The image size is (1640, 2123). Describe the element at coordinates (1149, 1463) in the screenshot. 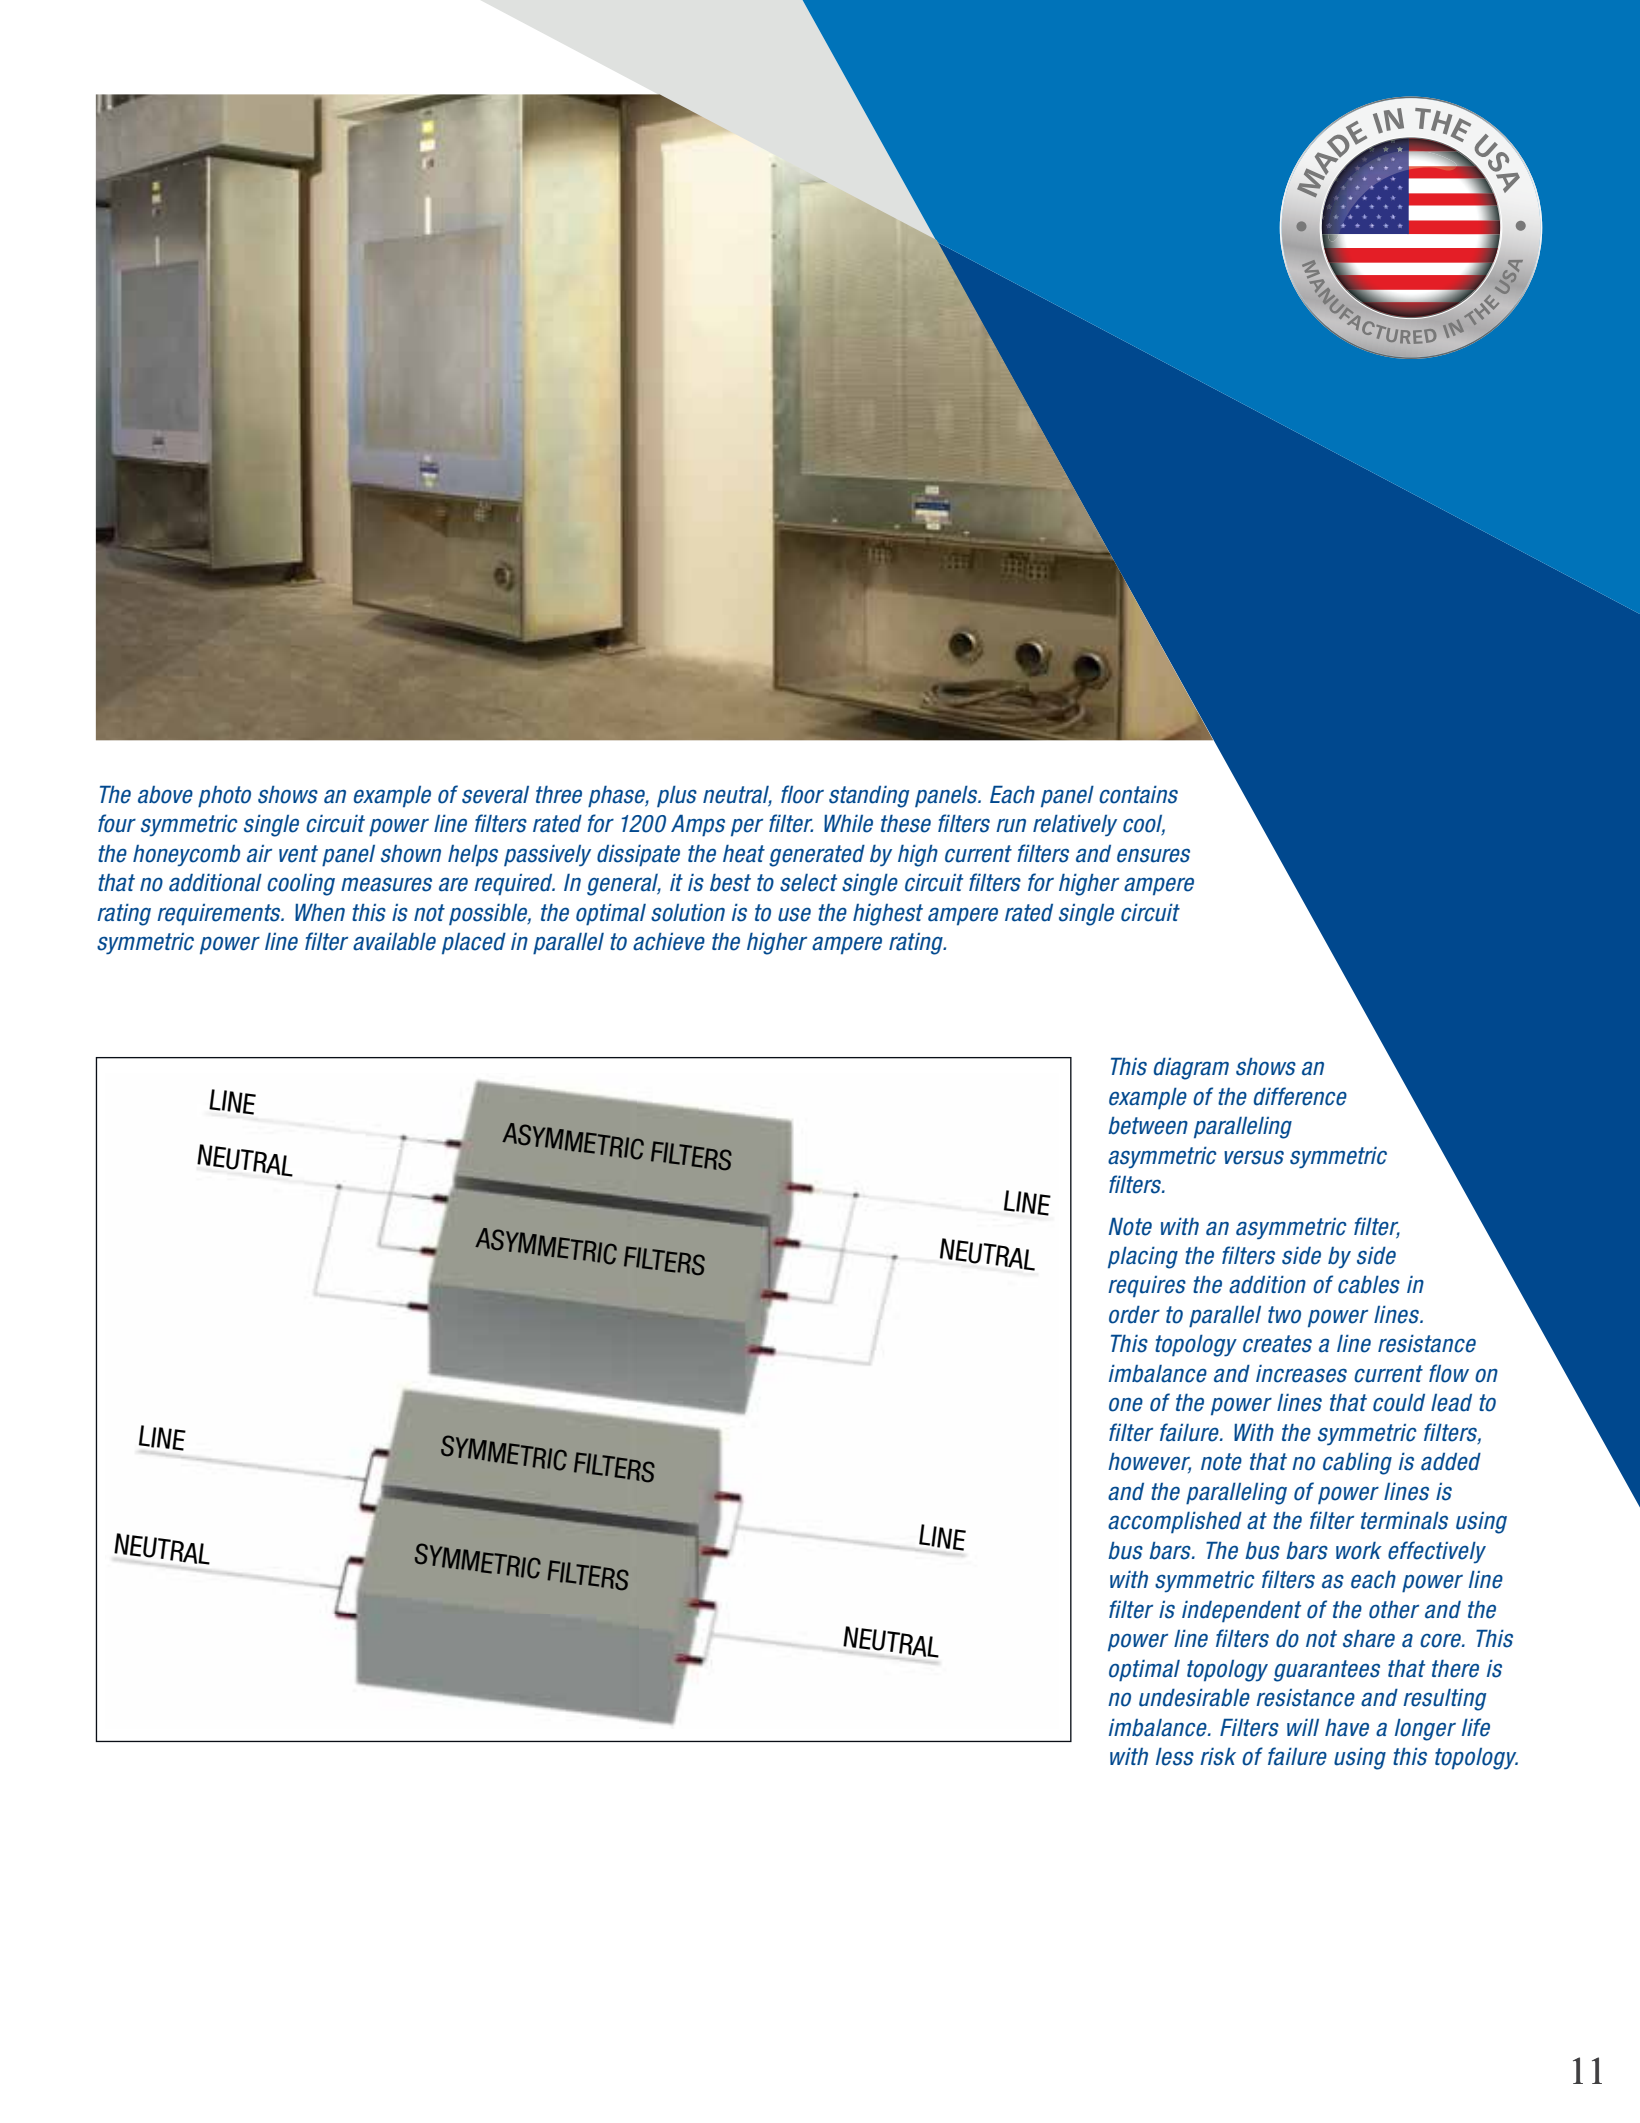

I see `however` at that location.
